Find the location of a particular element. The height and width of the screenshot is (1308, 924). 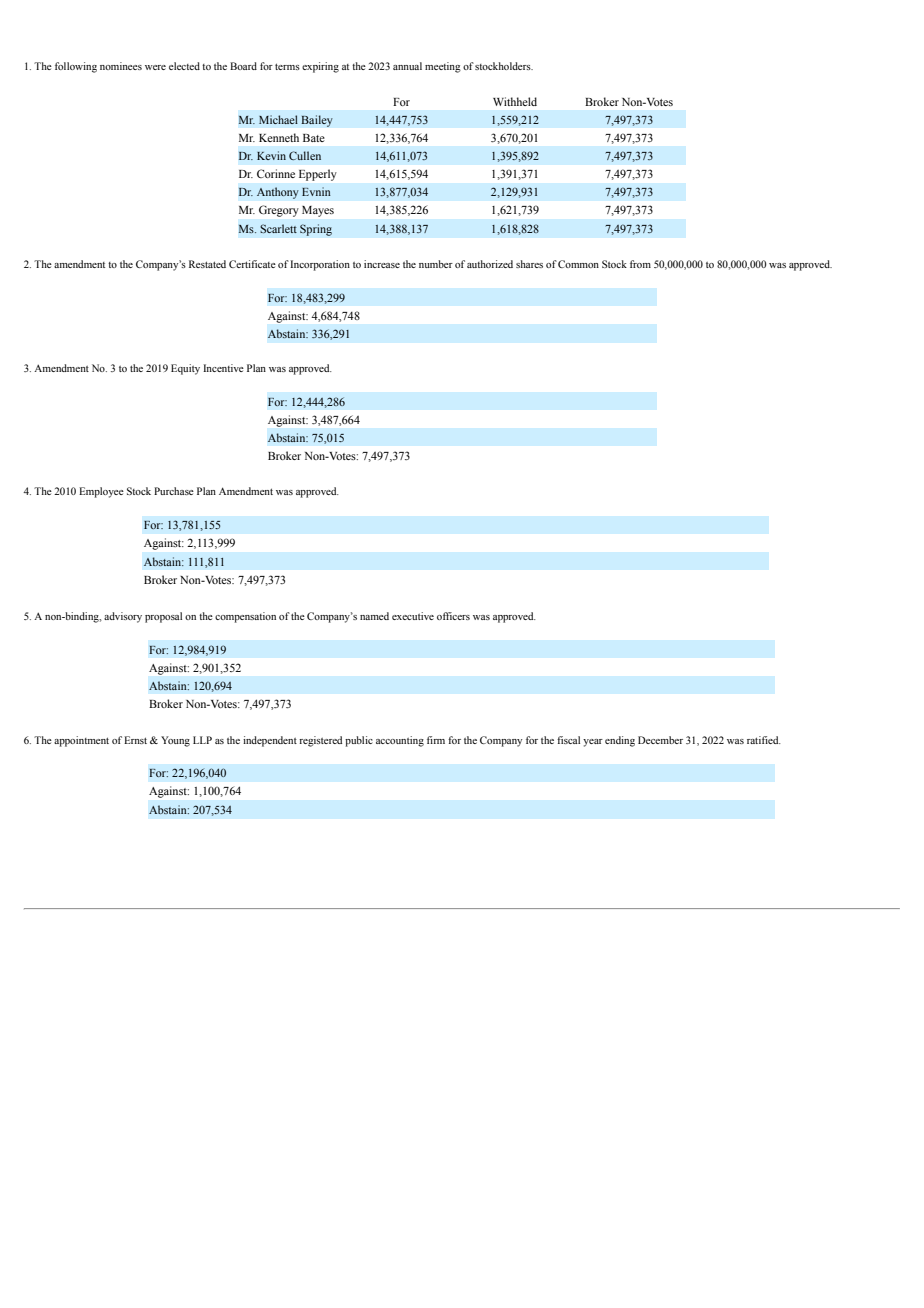

Equity is located at coordinates (185, 369).
